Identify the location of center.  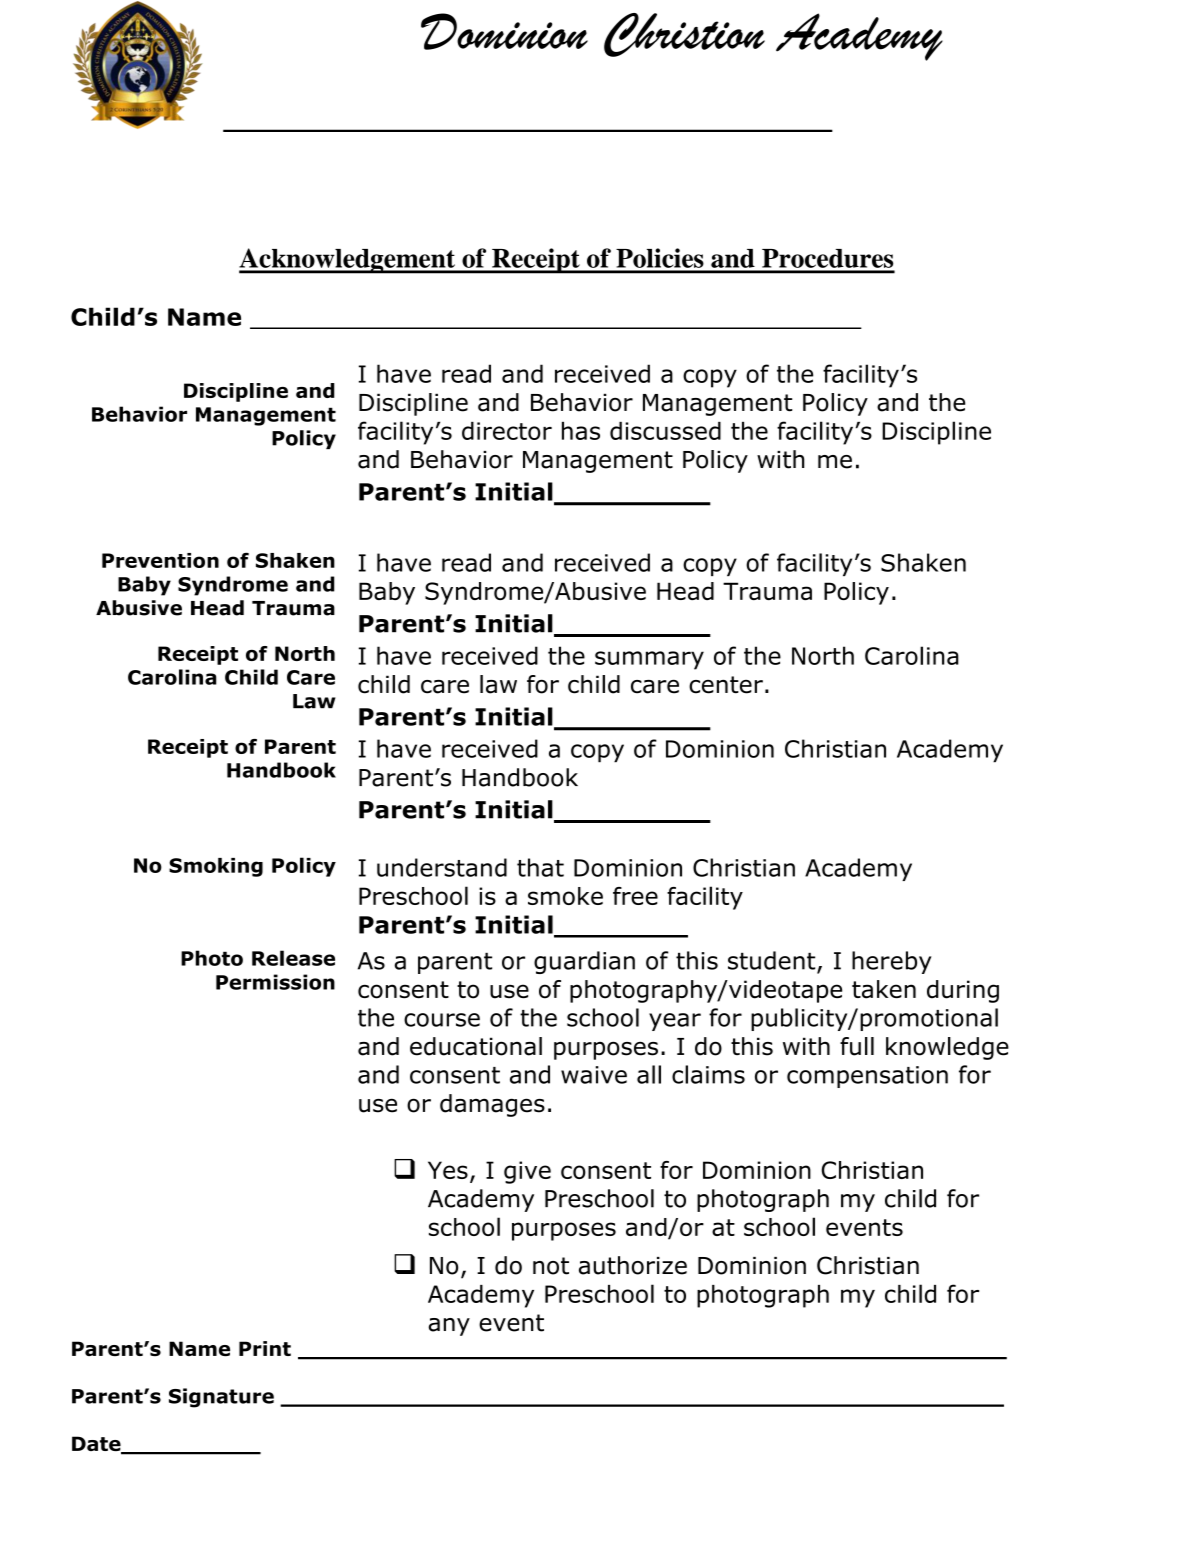
(726, 685).
